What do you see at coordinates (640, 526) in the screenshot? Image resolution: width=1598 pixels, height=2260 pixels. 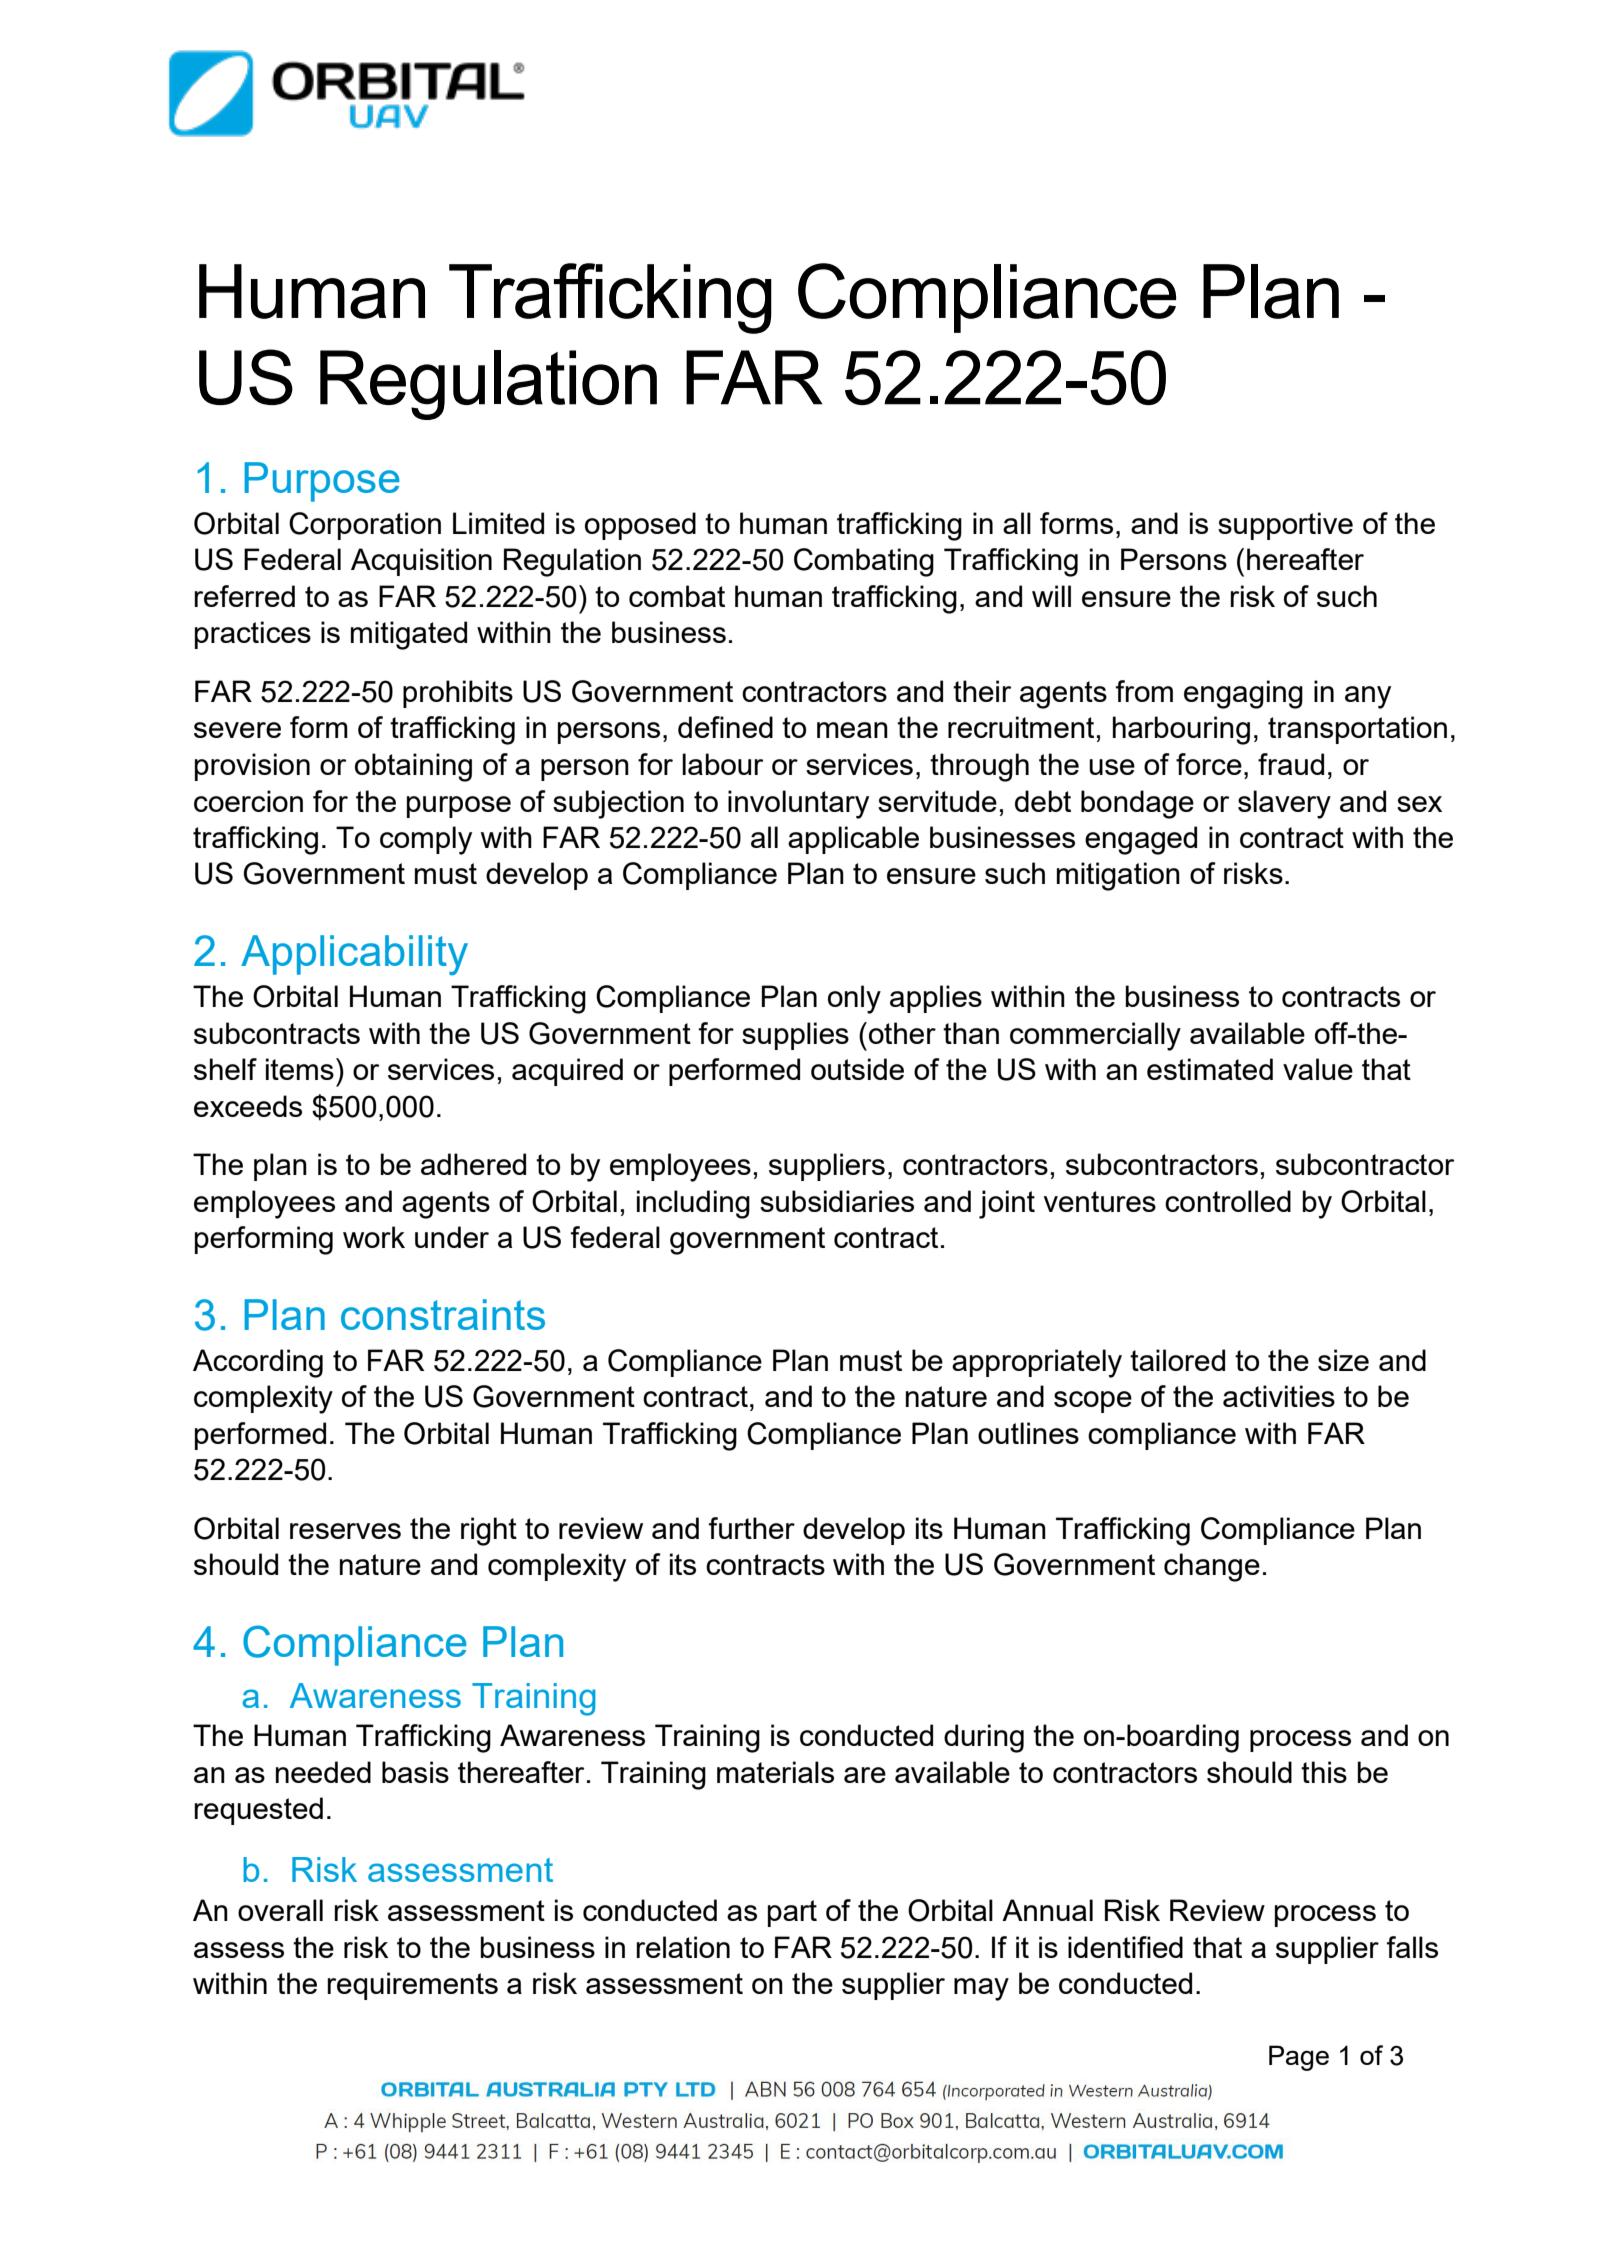 I see `opposed` at bounding box center [640, 526].
